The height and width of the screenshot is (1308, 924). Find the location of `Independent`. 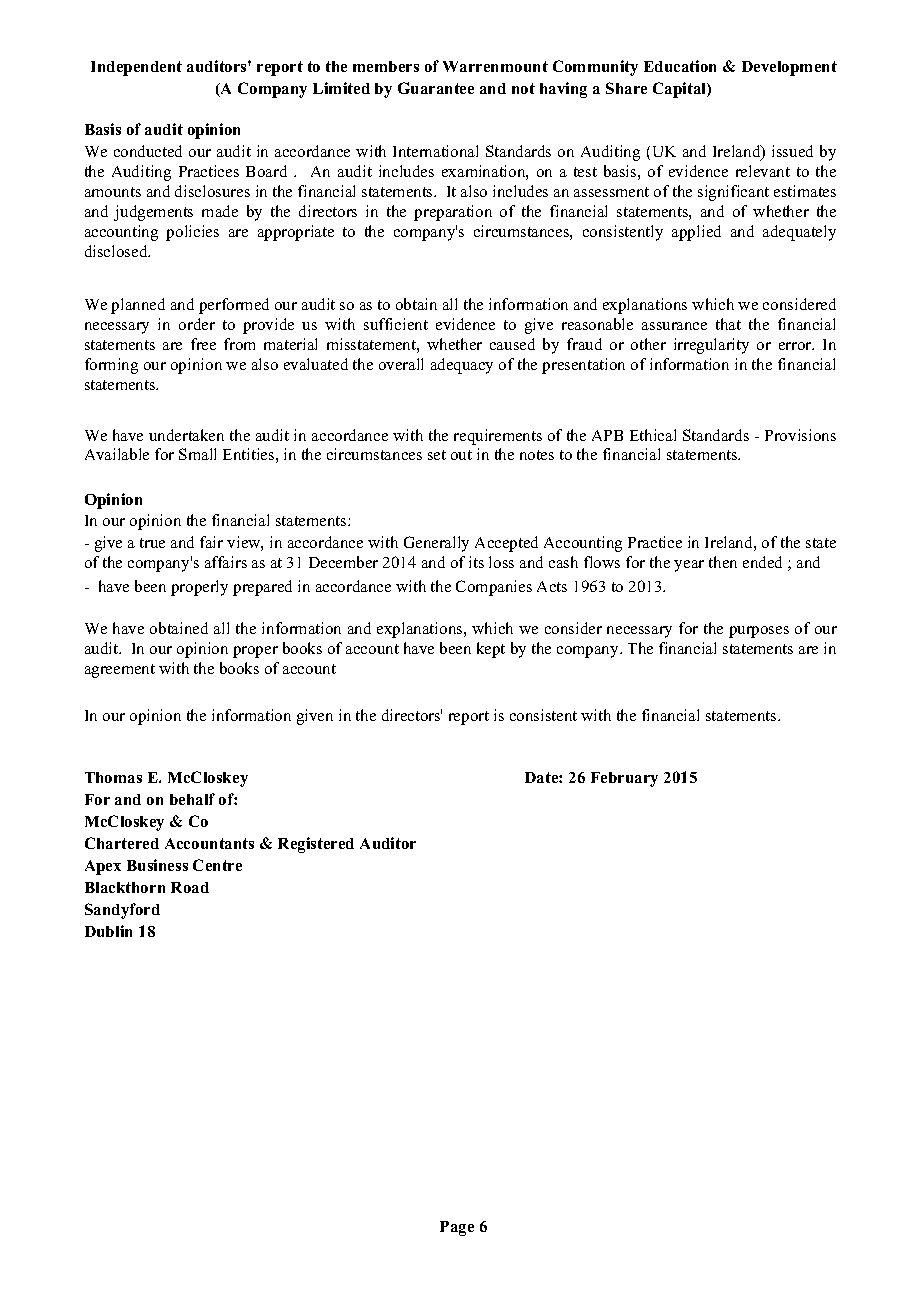

Independent is located at coordinates (136, 68).
